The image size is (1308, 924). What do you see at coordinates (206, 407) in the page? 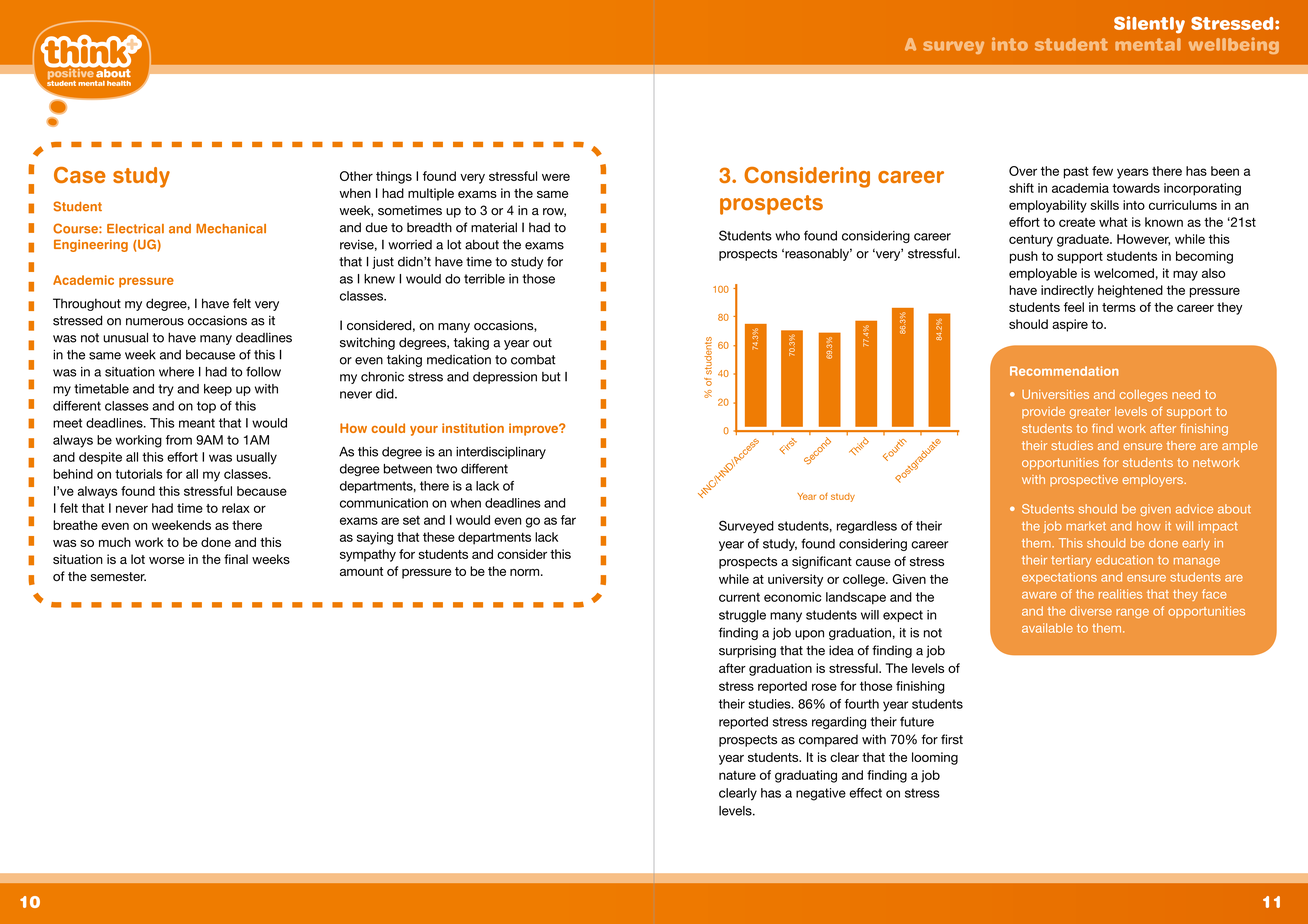
I see `top` at bounding box center [206, 407].
